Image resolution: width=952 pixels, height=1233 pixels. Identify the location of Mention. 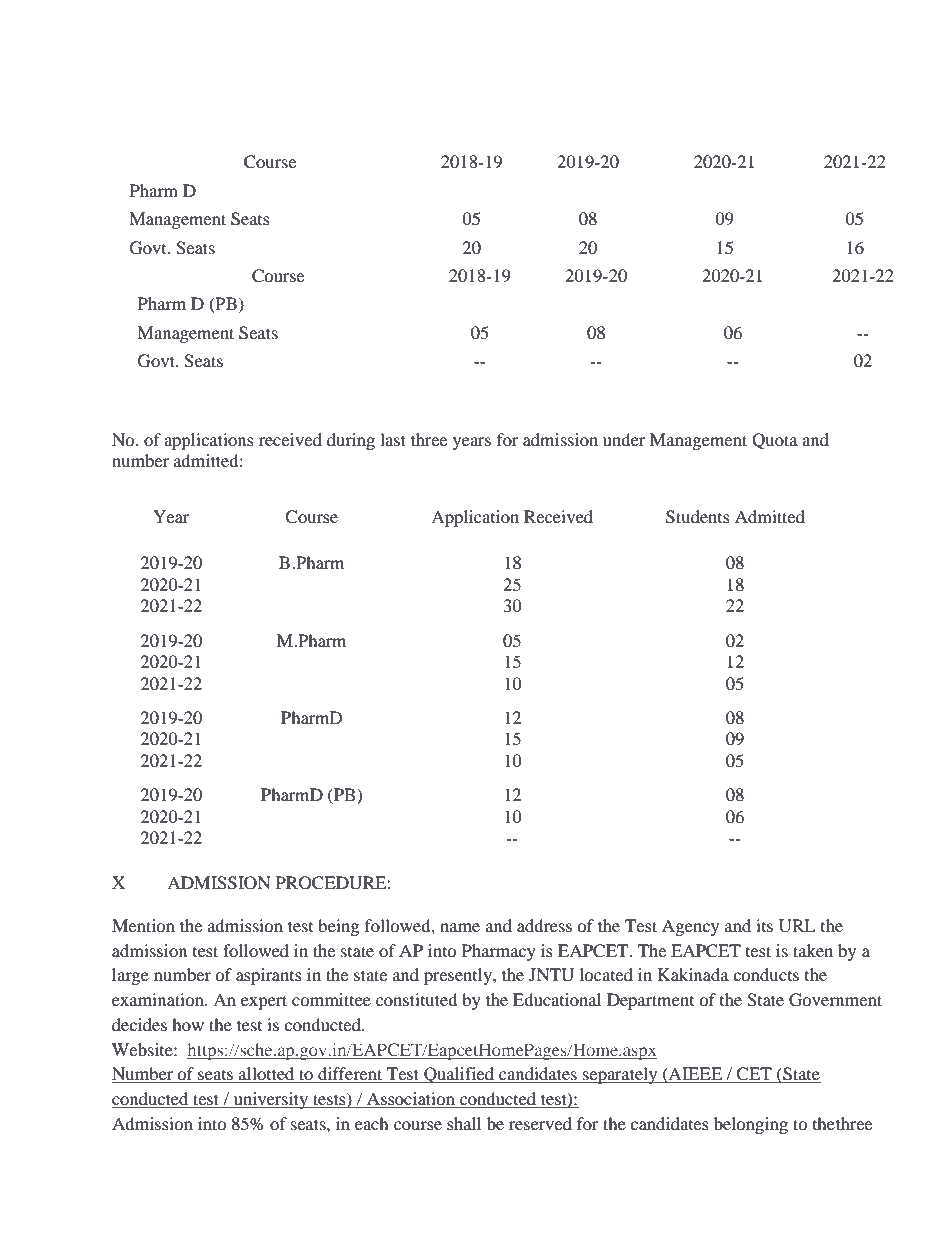
(143, 925).
